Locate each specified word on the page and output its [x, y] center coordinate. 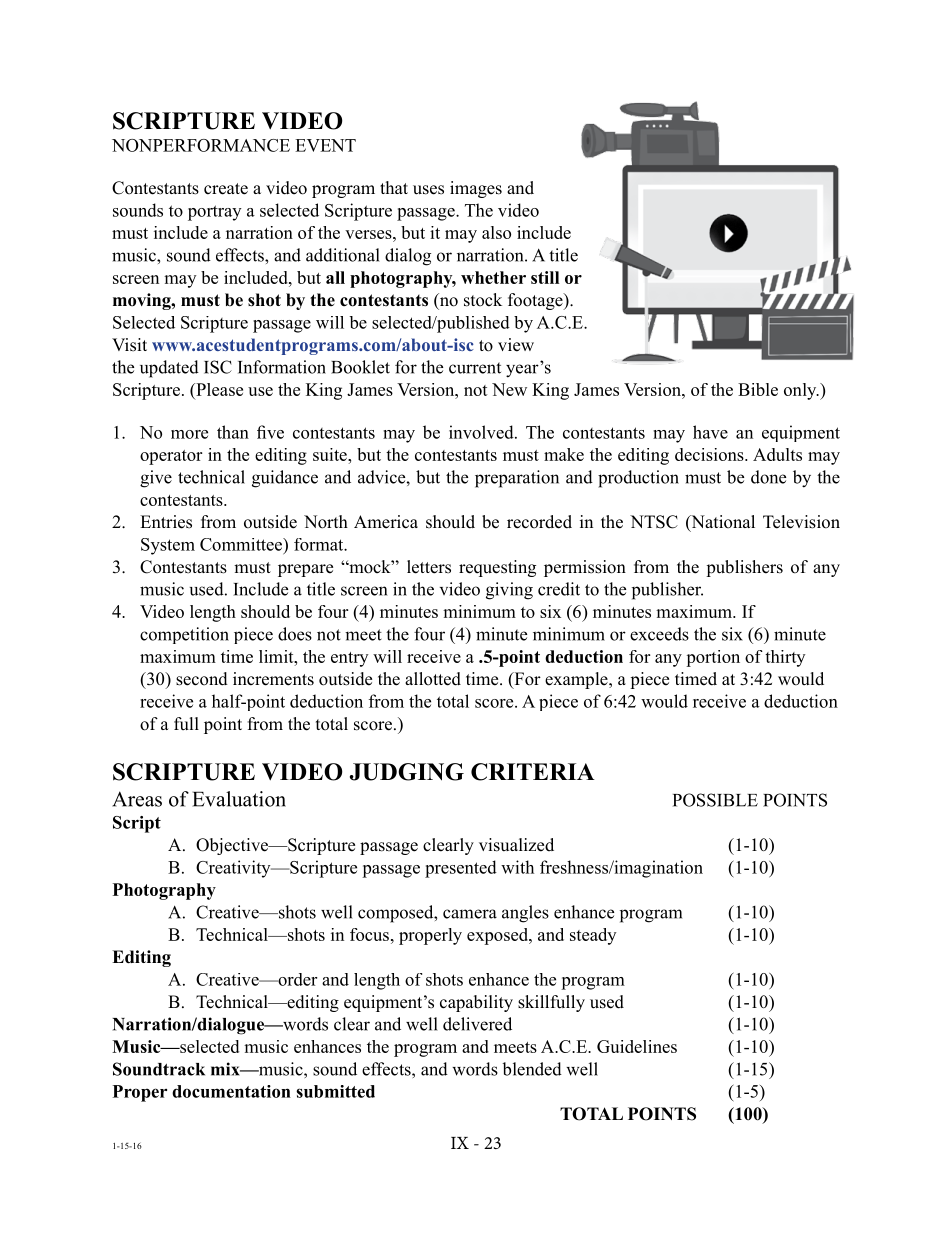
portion [713, 658]
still [545, 277]
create [226, 189]
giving [509, 591]
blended [532, 1069]
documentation [231, 1091]
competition [184, 635]
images [476, 189]
